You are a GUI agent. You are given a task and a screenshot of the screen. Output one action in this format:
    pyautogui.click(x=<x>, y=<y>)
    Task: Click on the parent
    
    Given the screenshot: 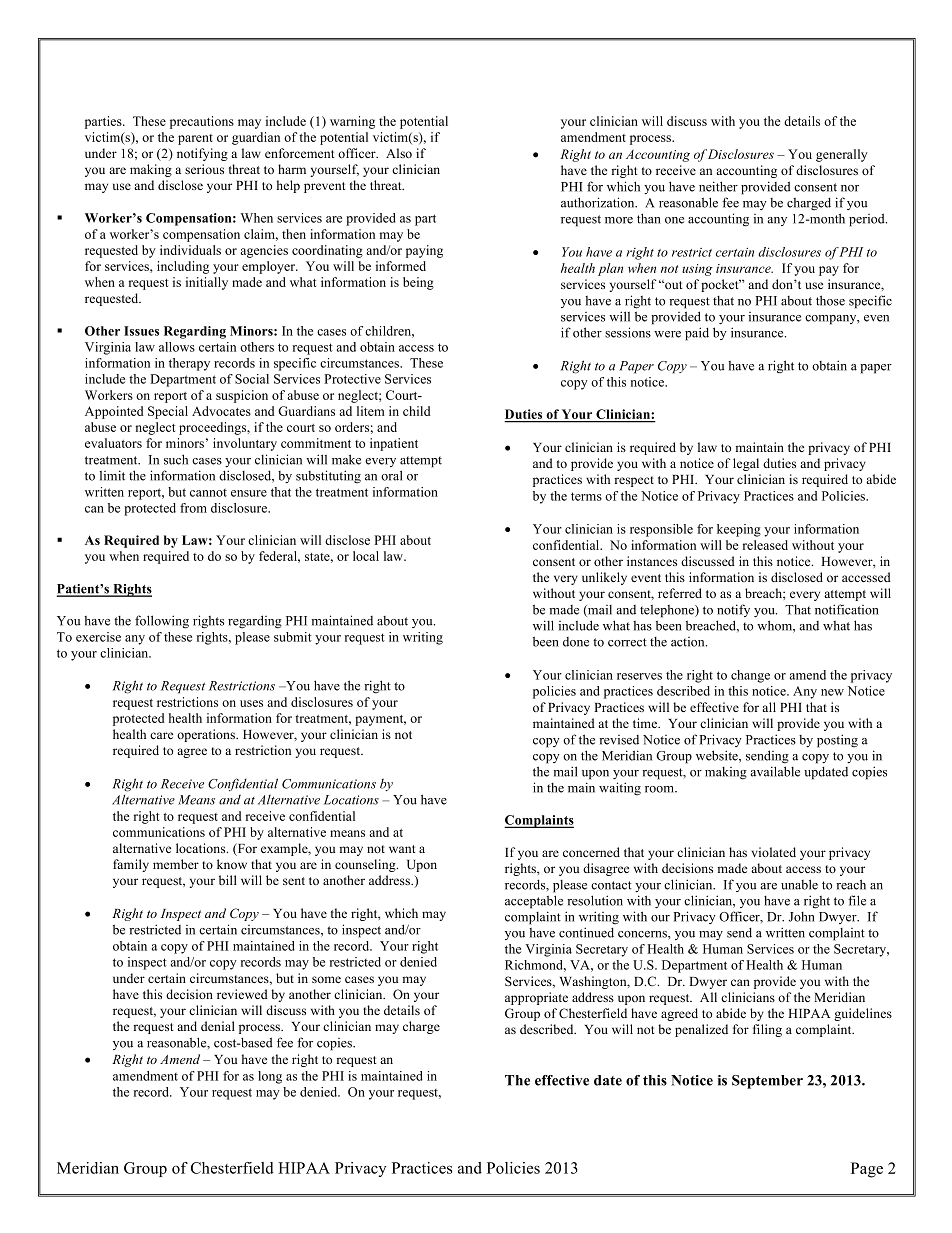 What is the action you would take?
    pyautogui.click(x=195, y=139)
